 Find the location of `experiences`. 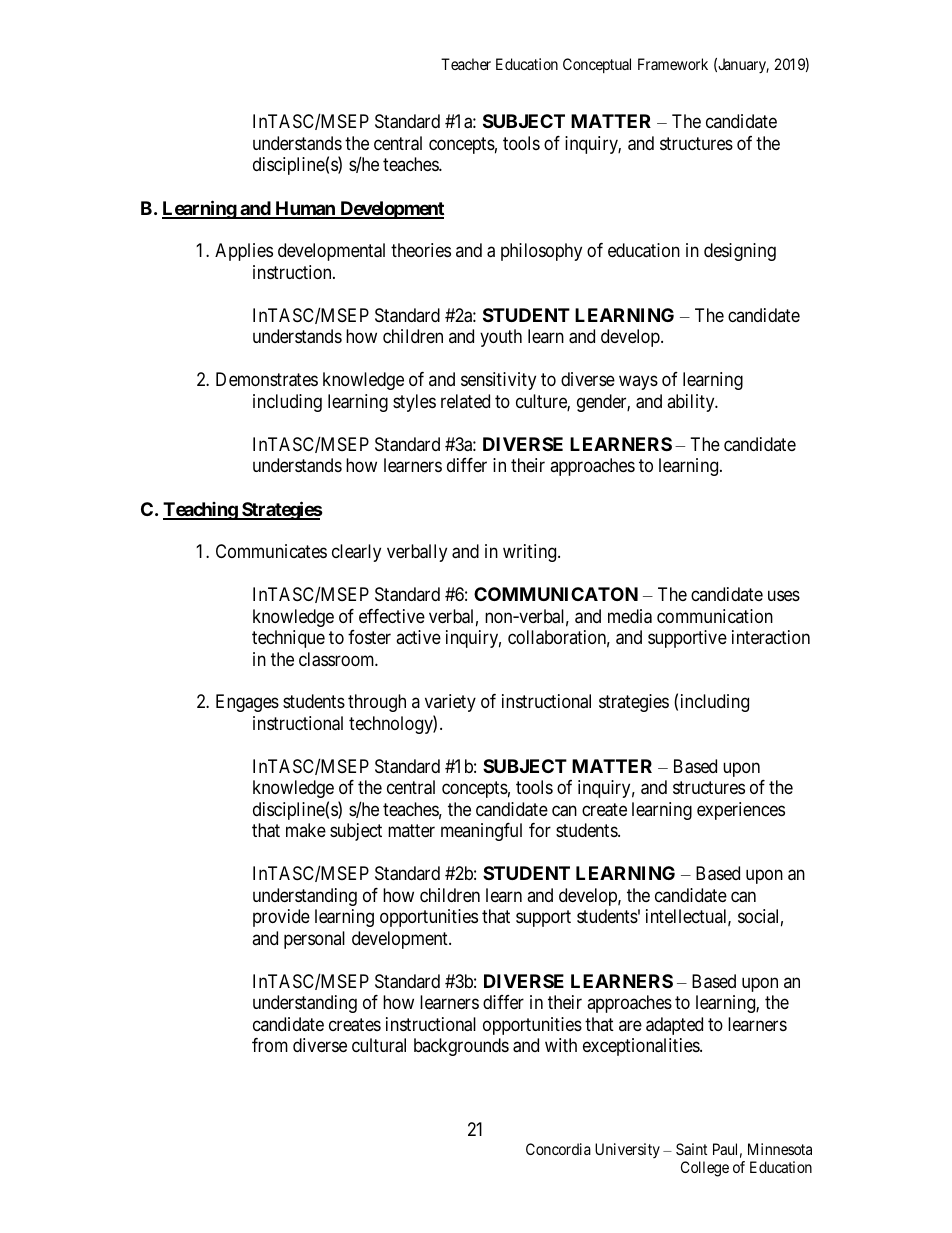

experiences is located at coordinates (741, 811).
